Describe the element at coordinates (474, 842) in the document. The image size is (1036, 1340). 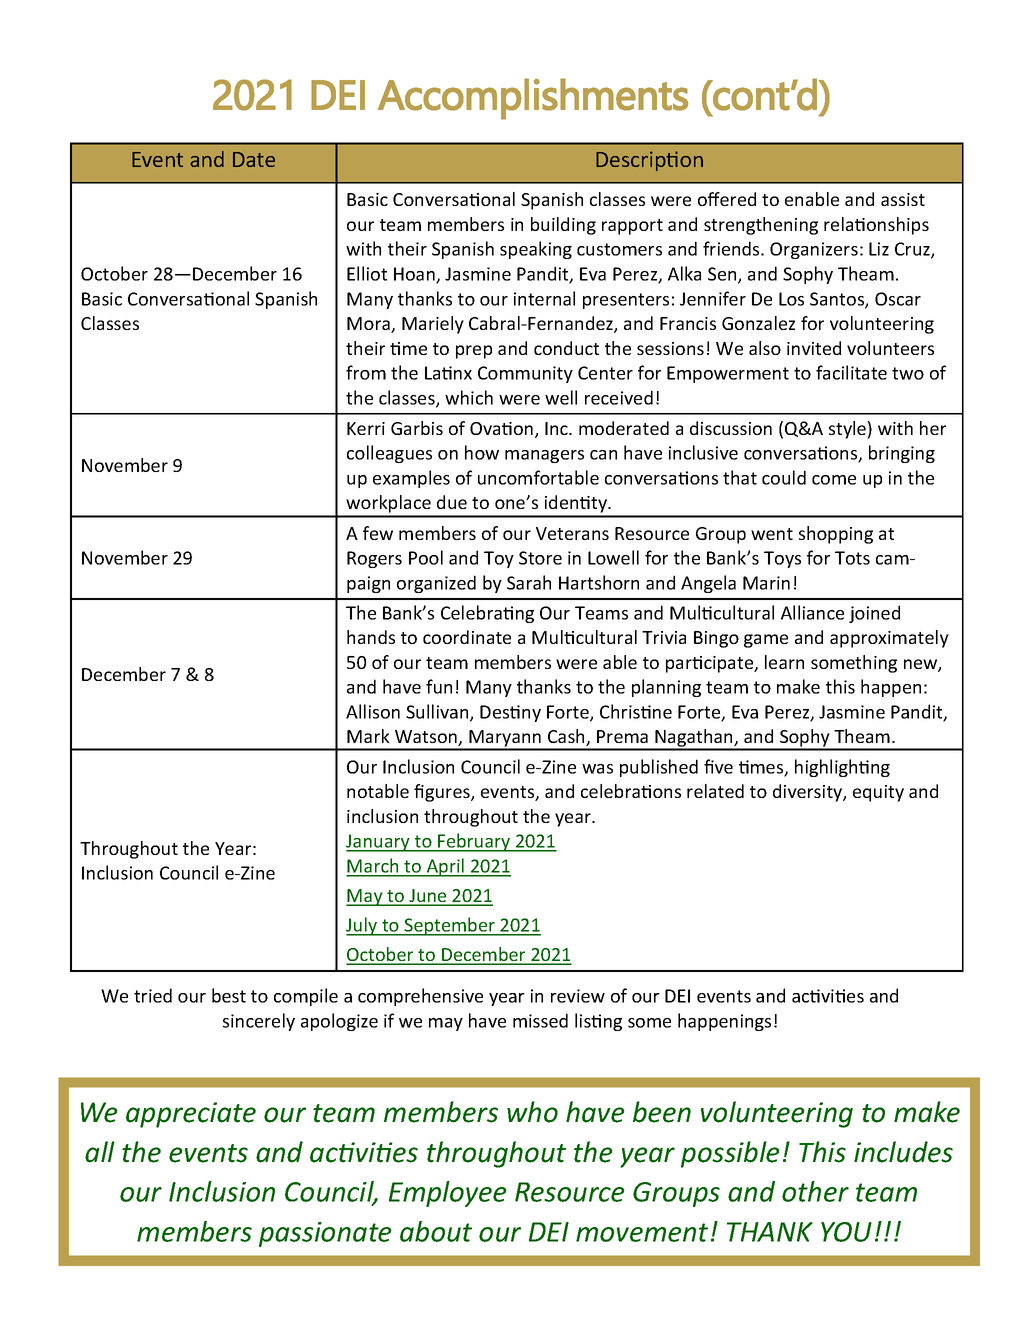
I see `February` at that location.
